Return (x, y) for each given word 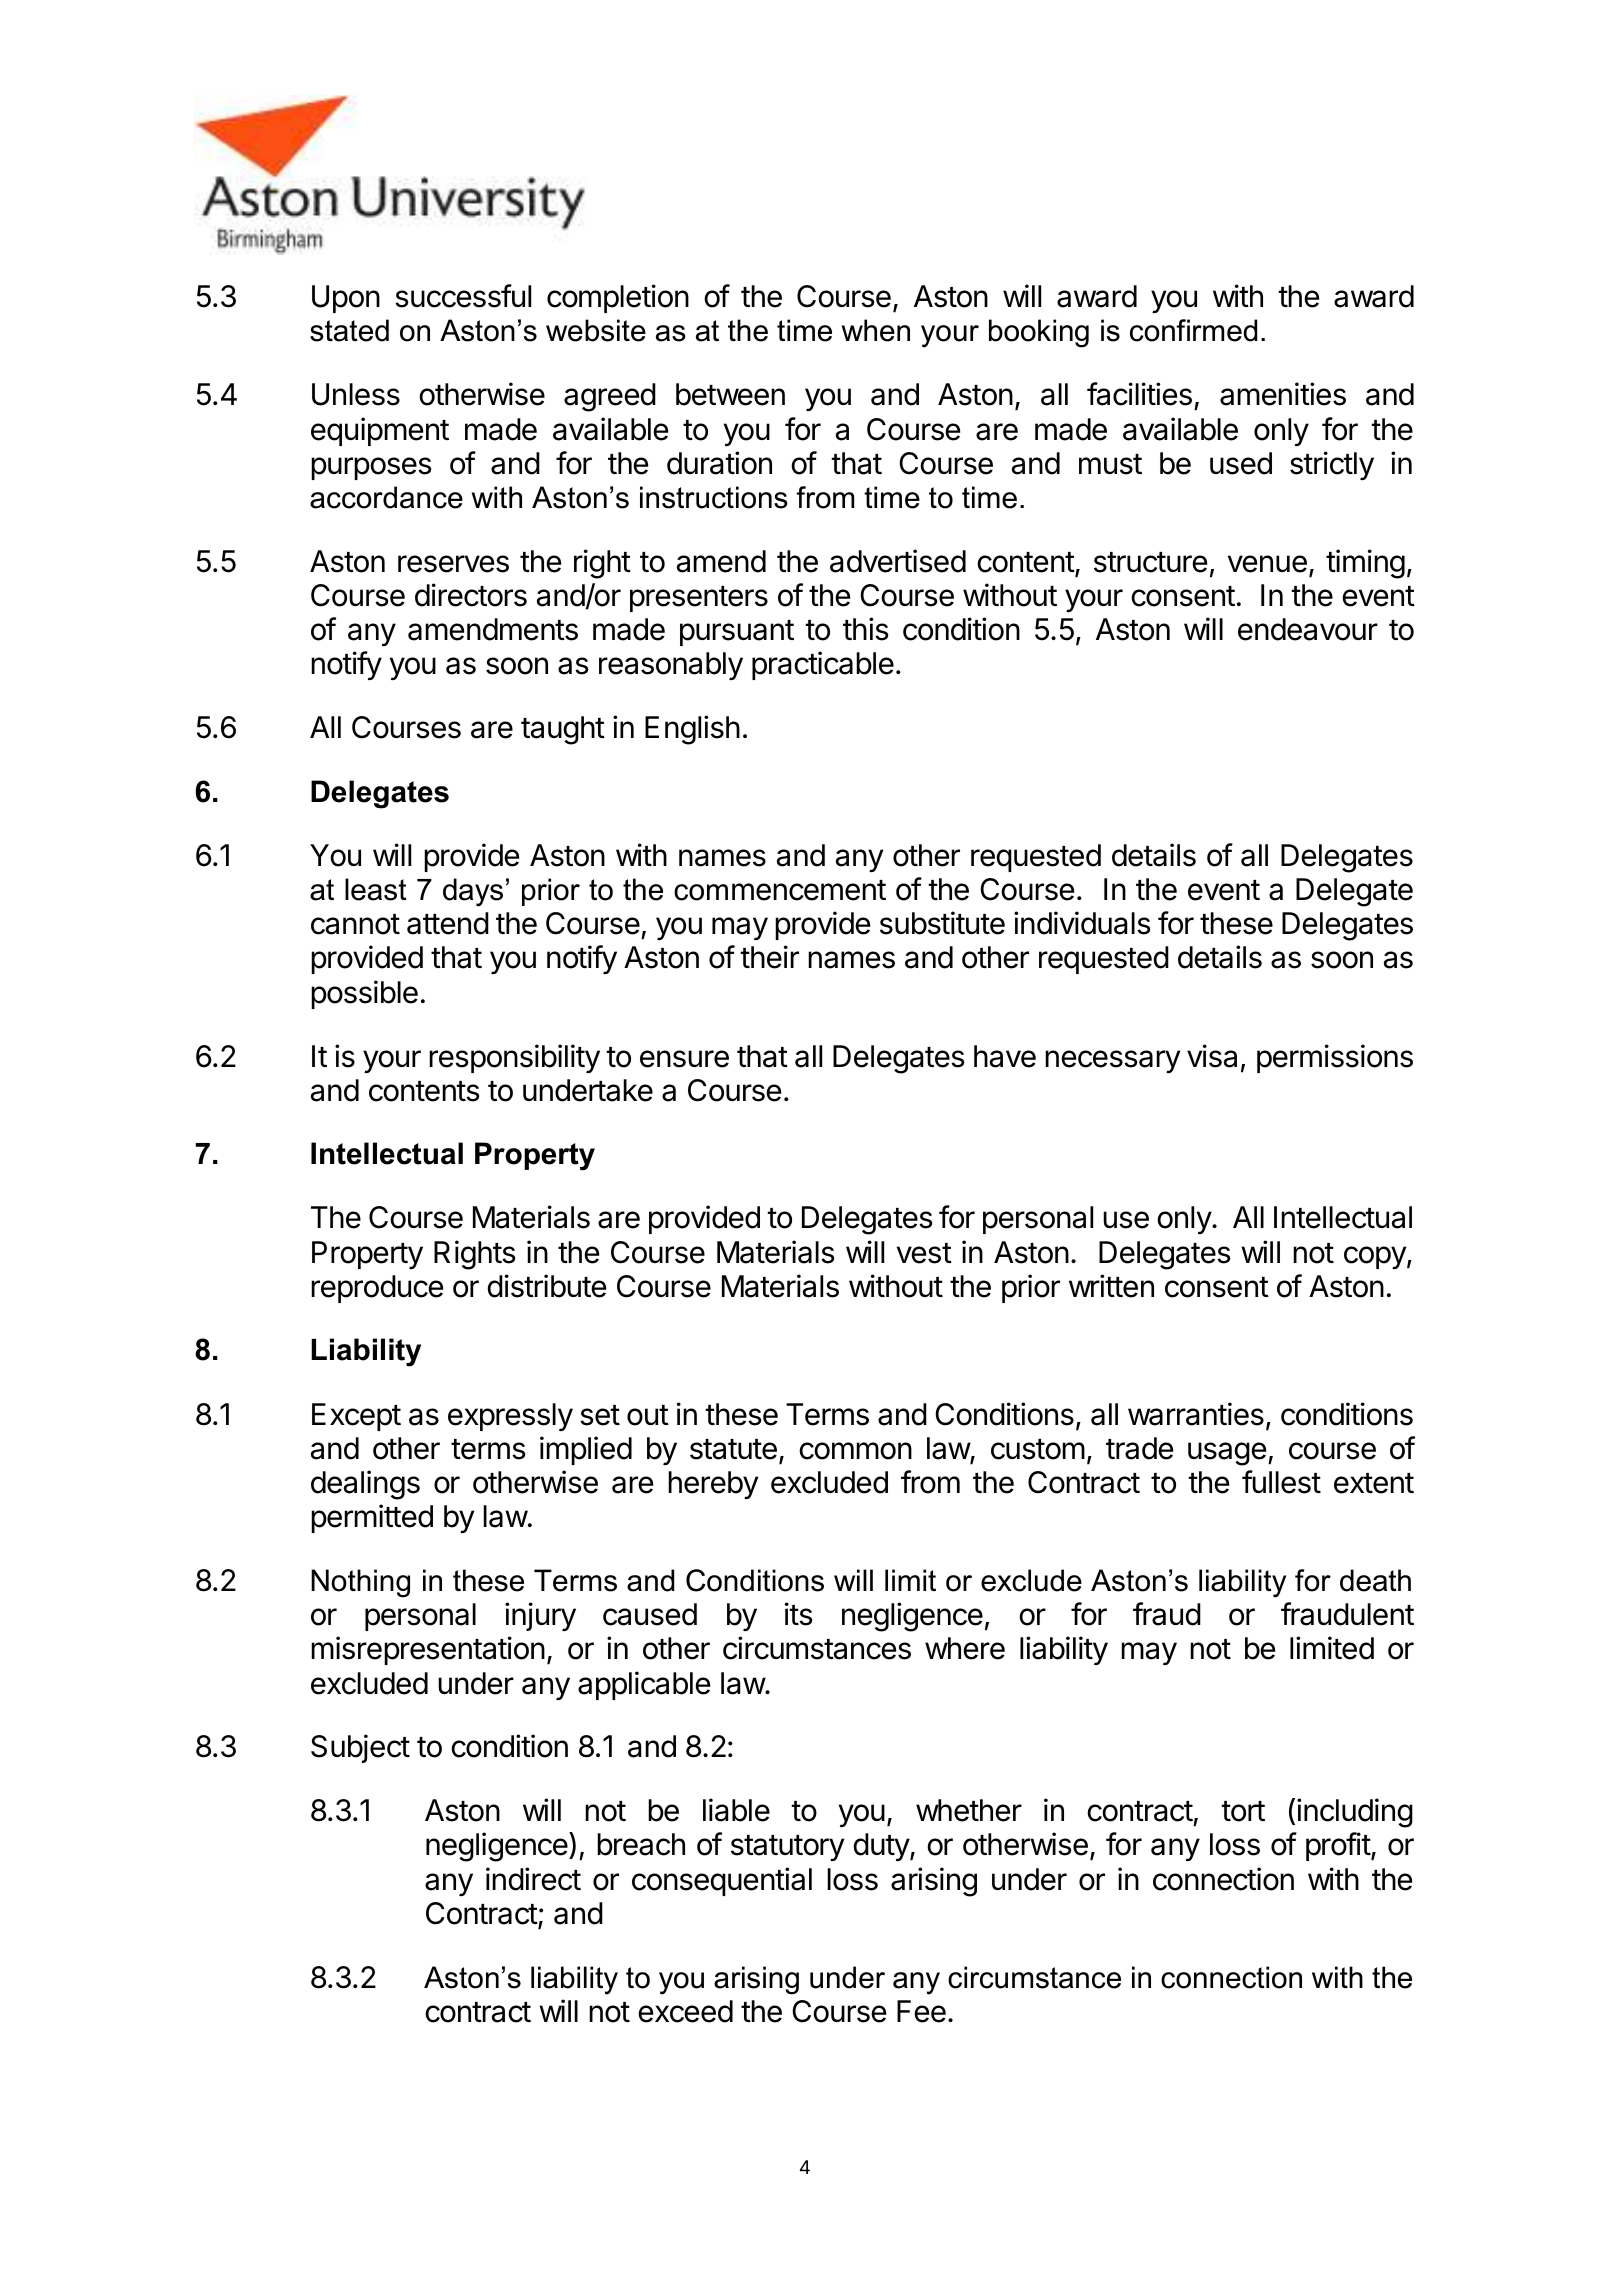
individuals (1082, 923)
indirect (533, 1879)
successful (463, 296)
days (473, 892)
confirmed (1193, 330)
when (876, 330)
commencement (780, 890)
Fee (921, 2011)
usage (1227, 1454)
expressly (510, 1417)
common (855, 1451)
